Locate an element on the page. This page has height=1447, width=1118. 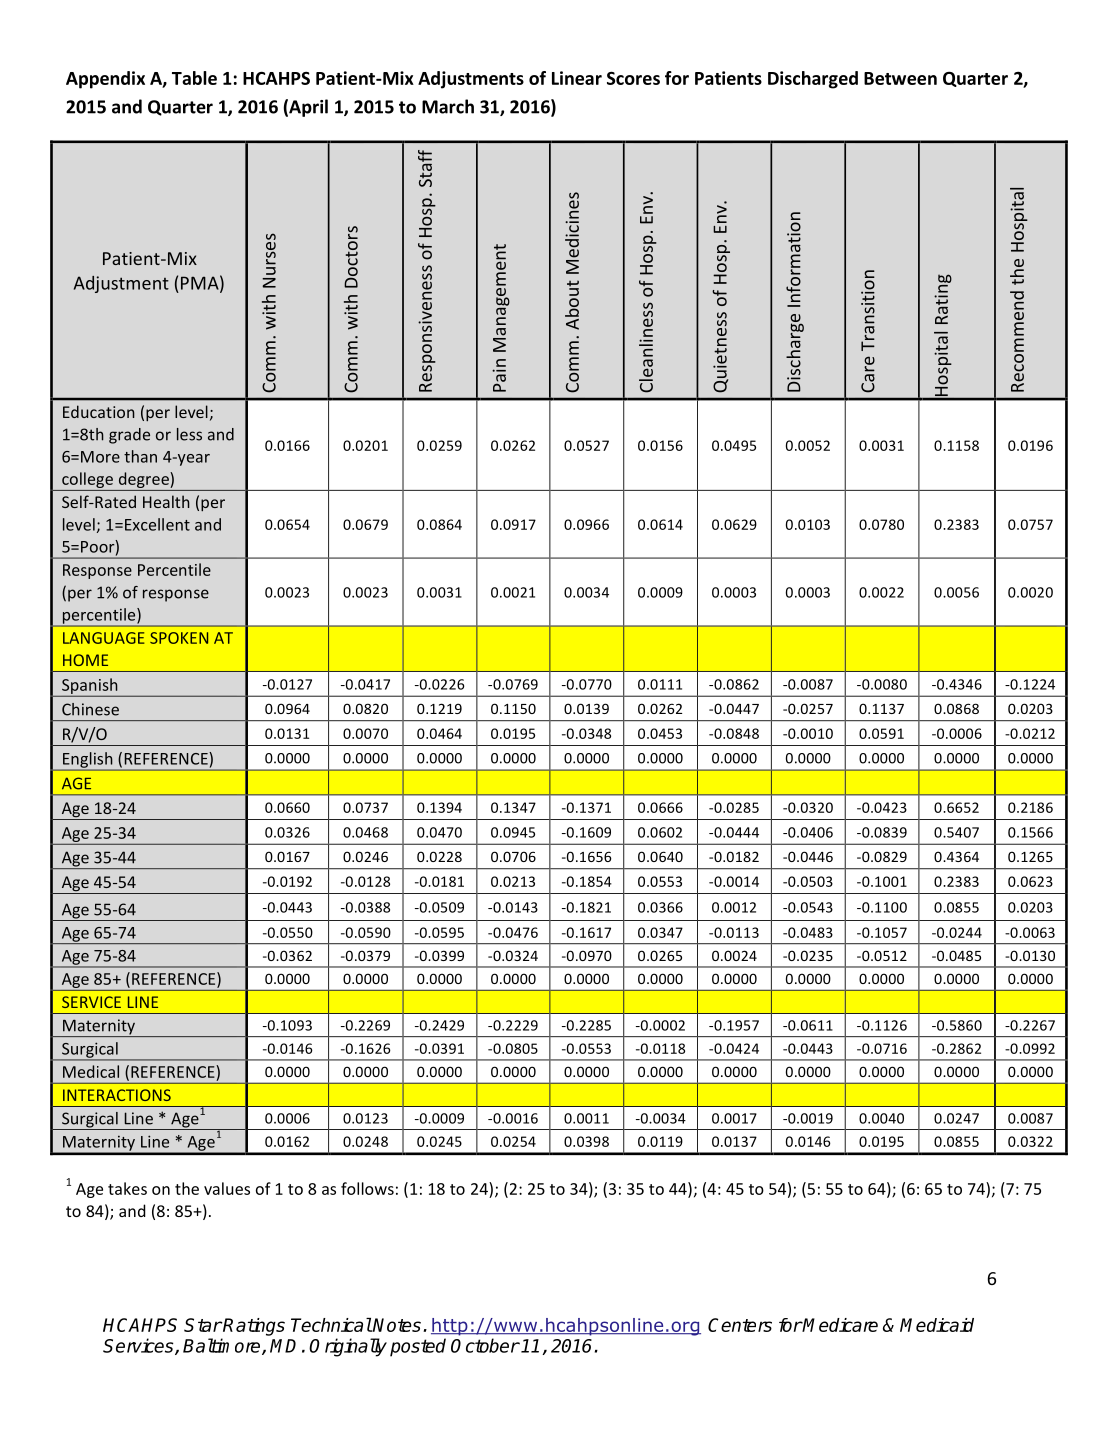
Table is located at coordinates (194, 78).
